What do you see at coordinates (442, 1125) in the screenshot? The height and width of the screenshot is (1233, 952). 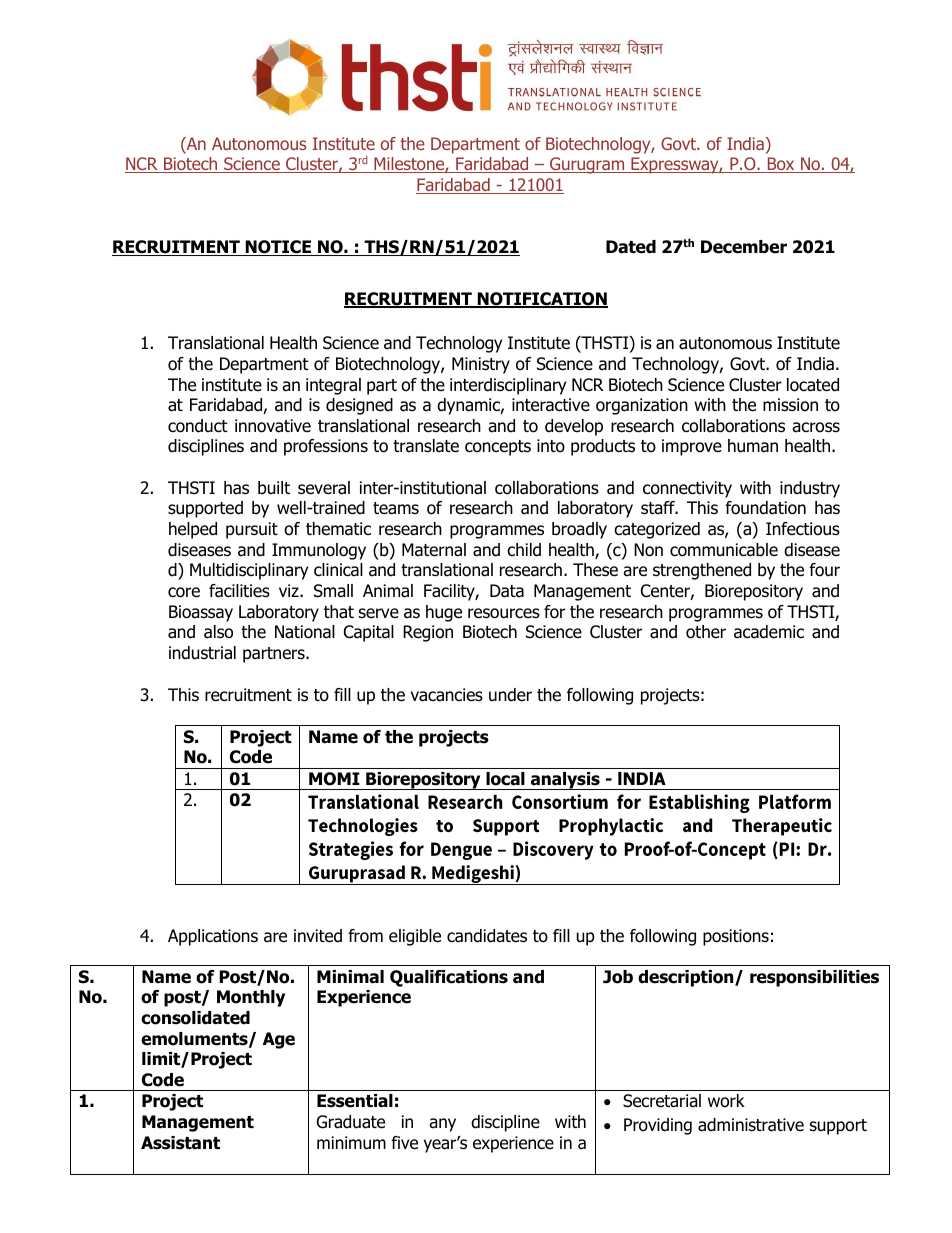 I see `any` at bounding box center [442, 1125].
